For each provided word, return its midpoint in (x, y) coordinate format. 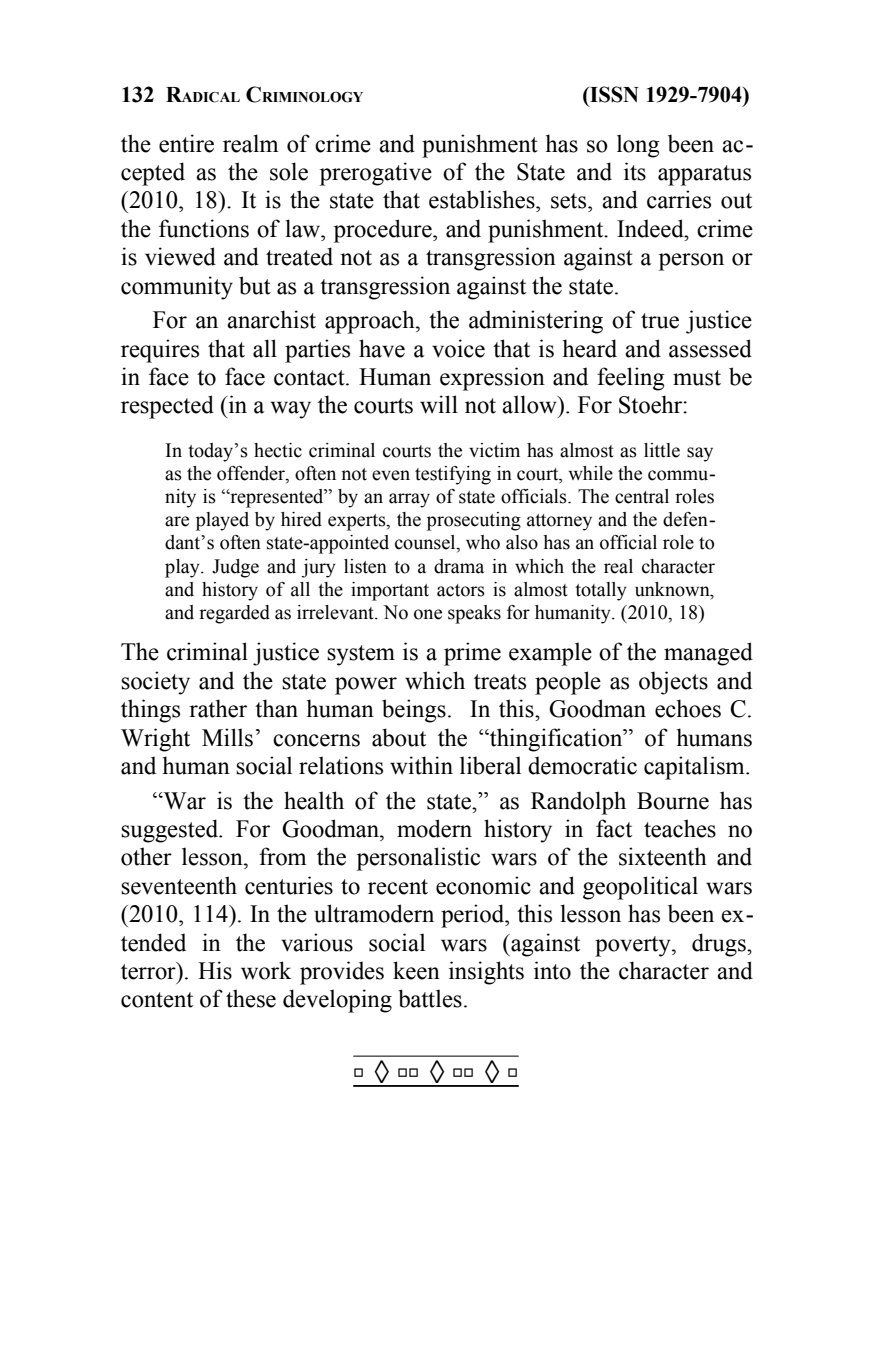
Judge (235, 568)
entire (186, 143)
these (251, 998)
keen (416, 970)
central (642, 496)
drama (459, 566)
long (638, 146)
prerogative (376, 174)
